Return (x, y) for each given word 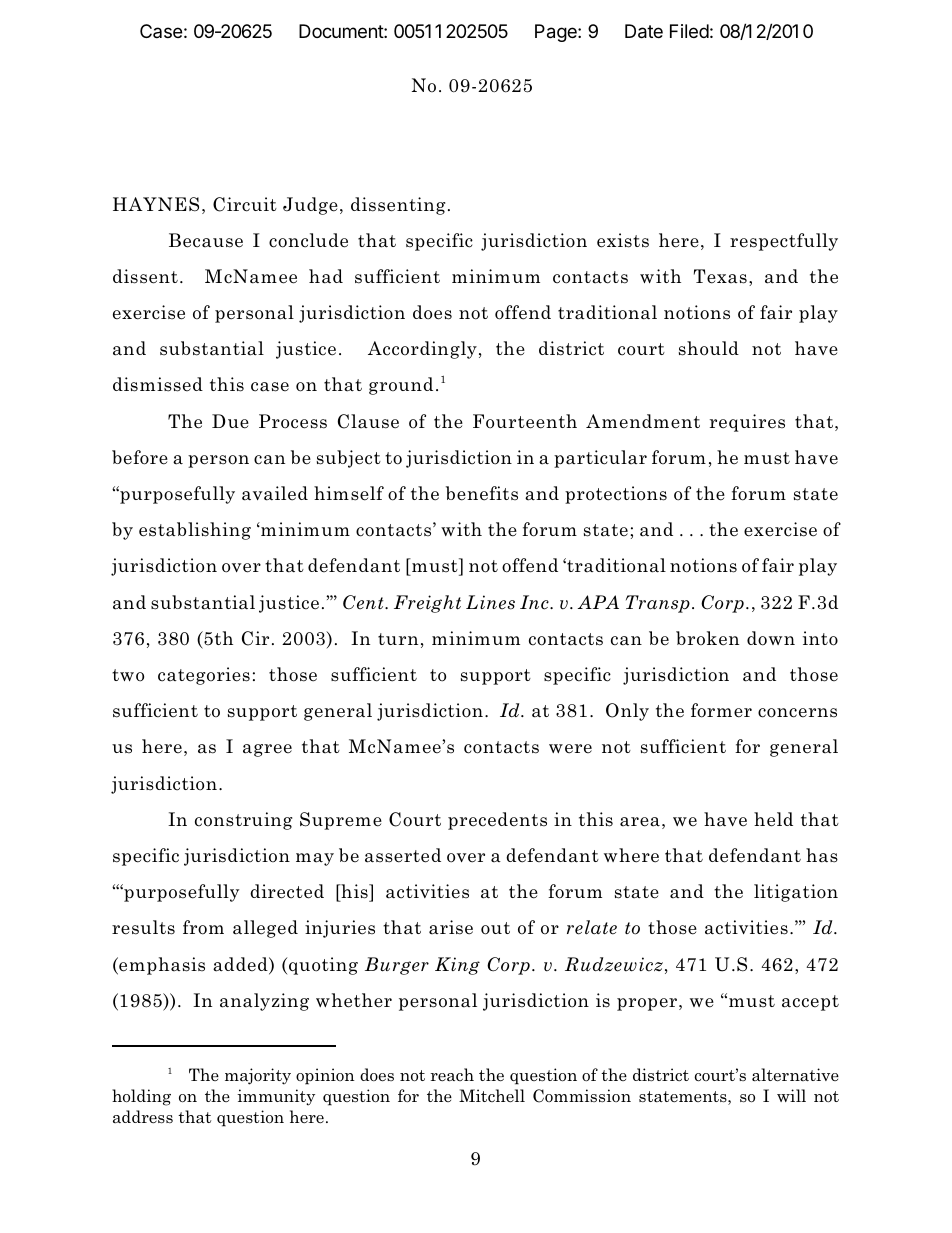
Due (230, 421)
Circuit (245, 204)
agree (267, 750)
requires (747, 423)
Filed (689, 31)
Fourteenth (525, 421)
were (570, 749)
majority (258, 1076)
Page (557, 33)
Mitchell (492, 1095)
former (721, 710)
